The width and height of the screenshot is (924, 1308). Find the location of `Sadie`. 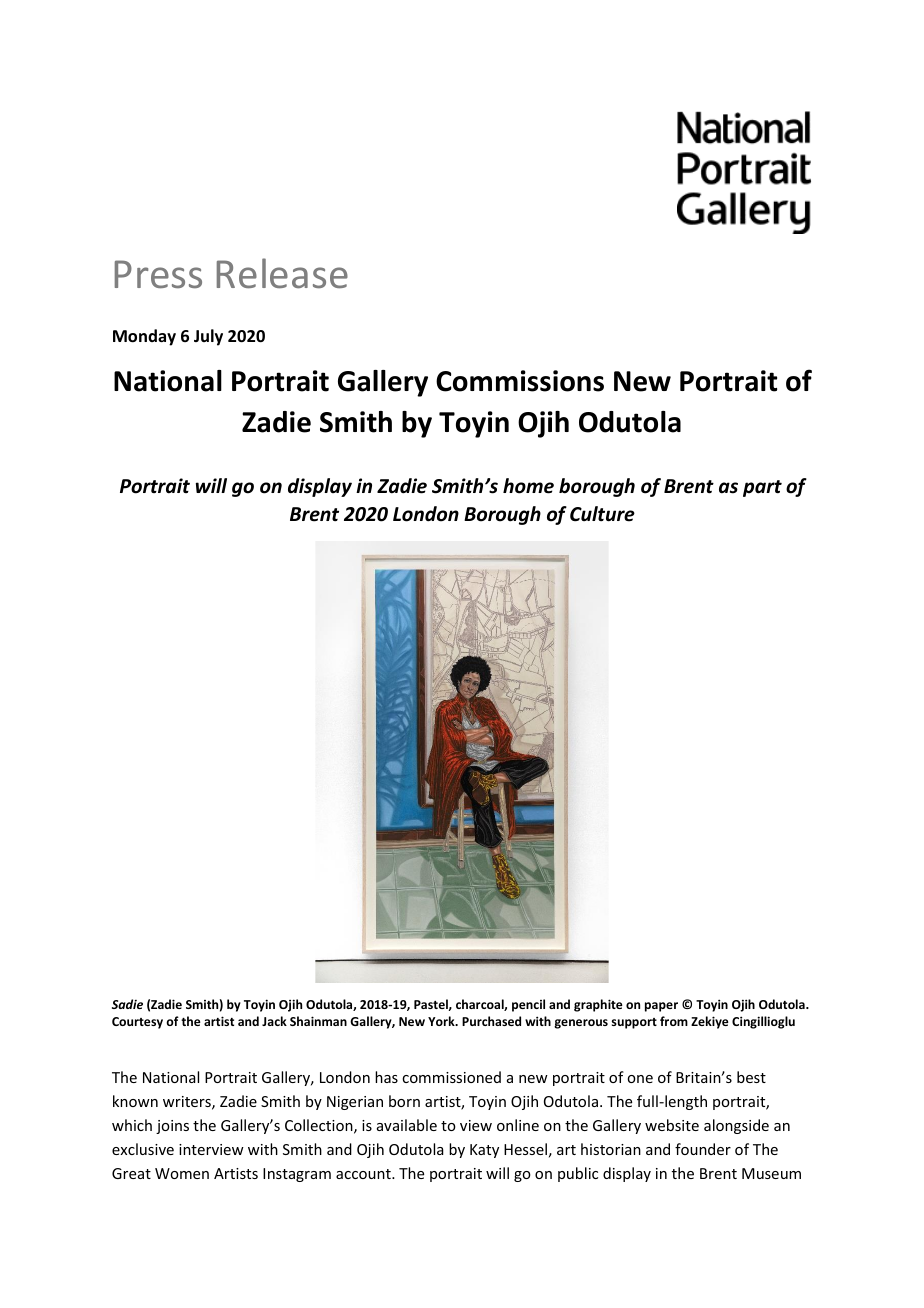

Sadie is located at coordinates (127, 1004).
